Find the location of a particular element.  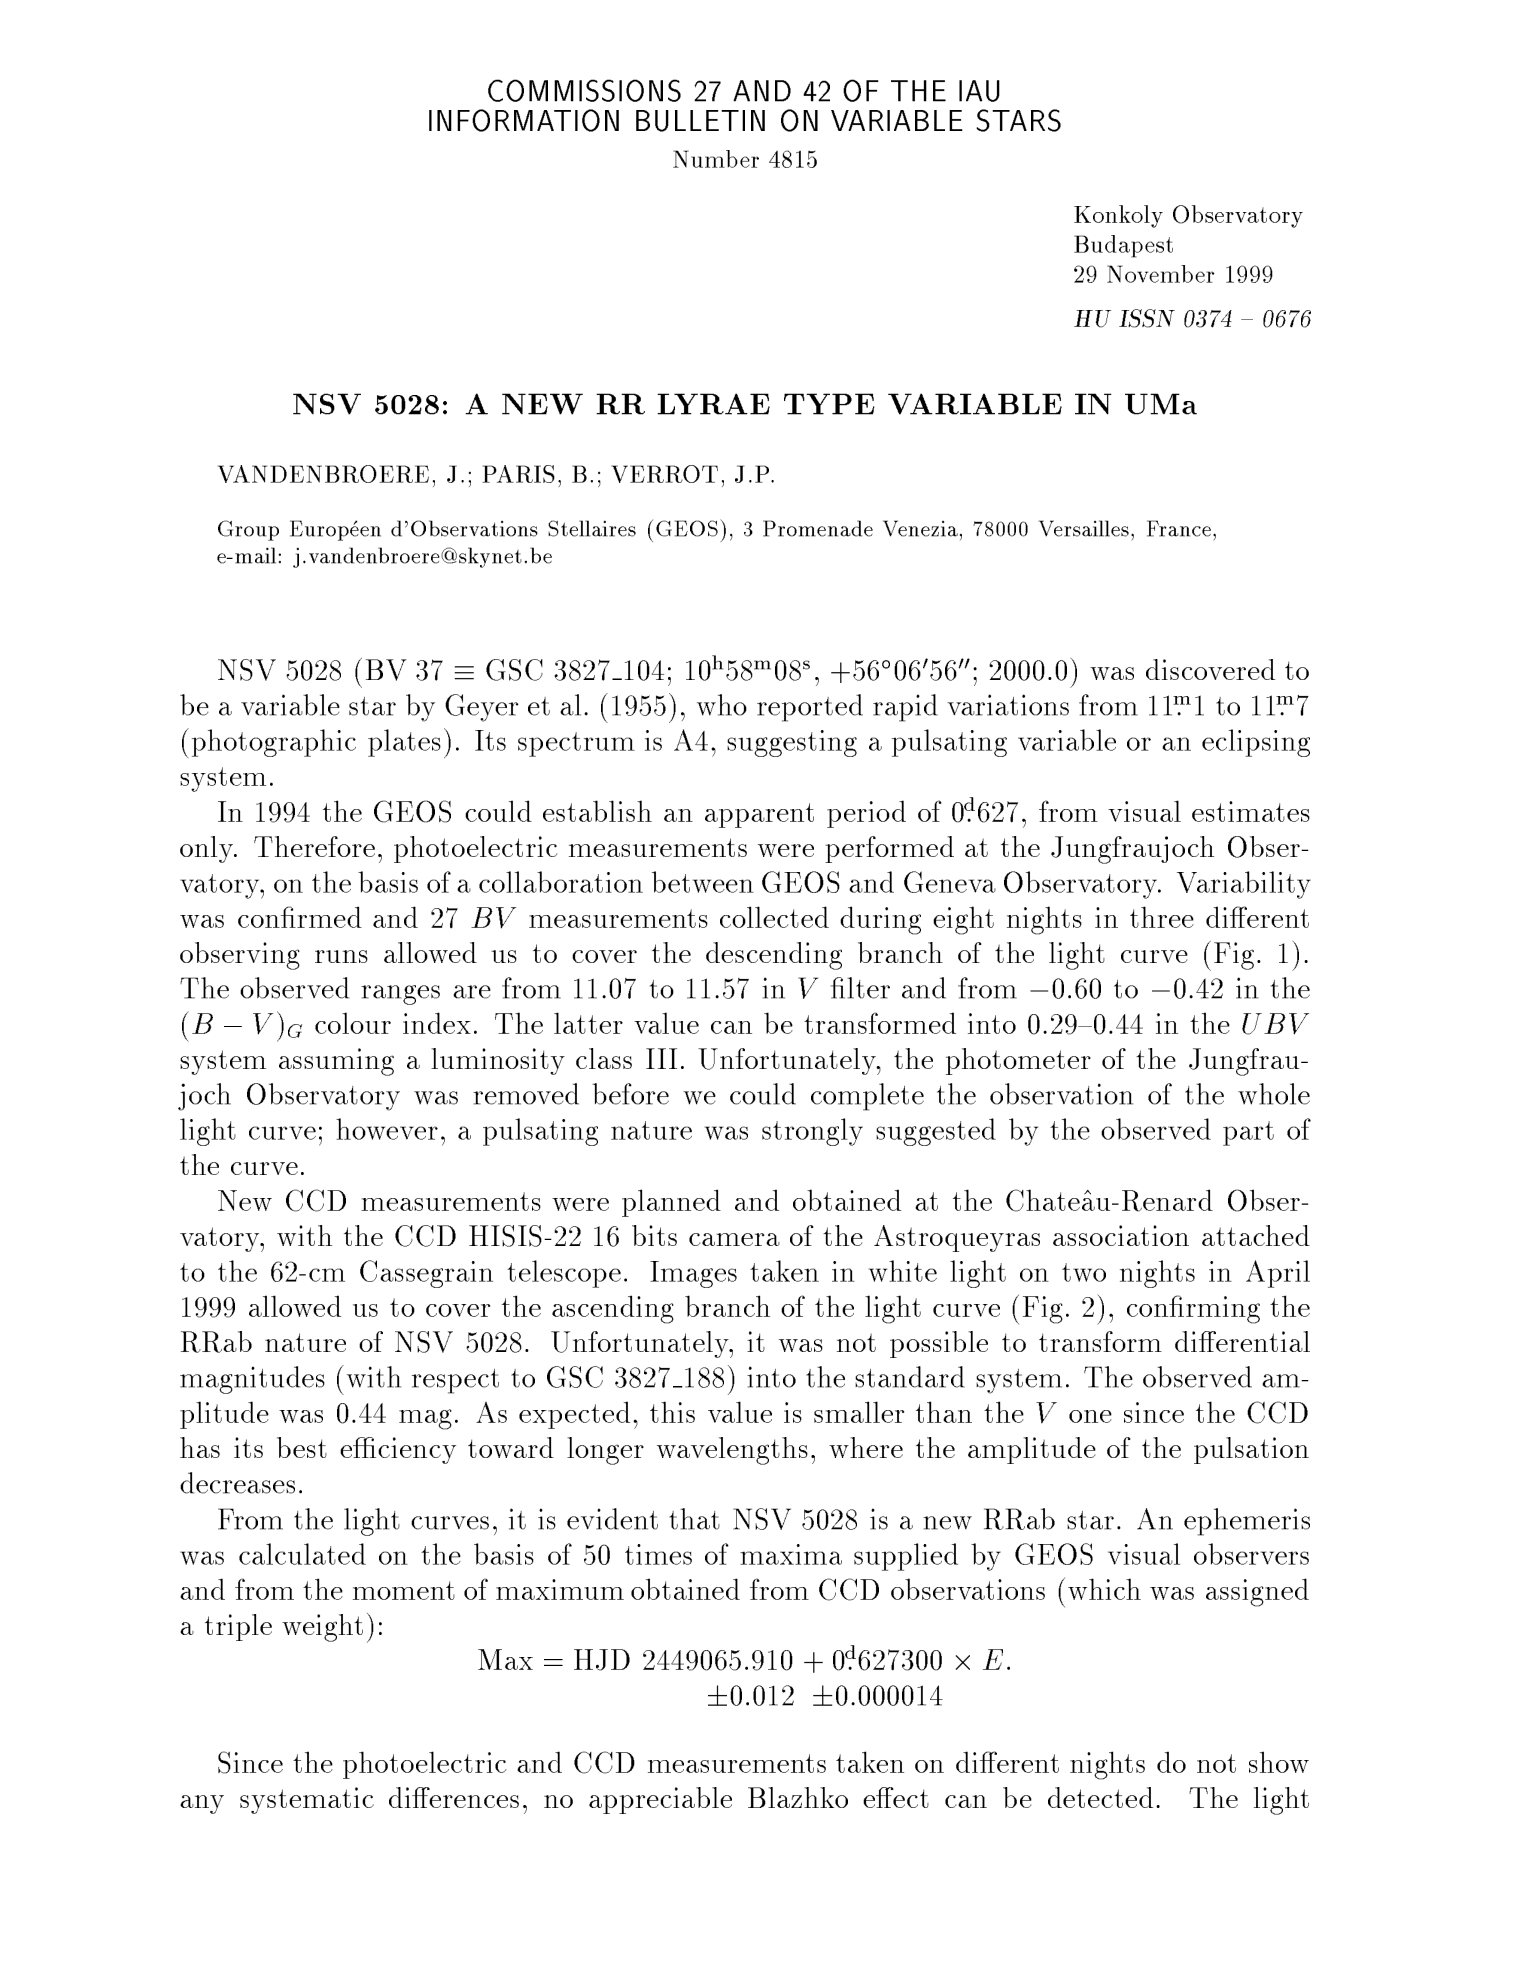

Number is located at coordinates (716, 159).
